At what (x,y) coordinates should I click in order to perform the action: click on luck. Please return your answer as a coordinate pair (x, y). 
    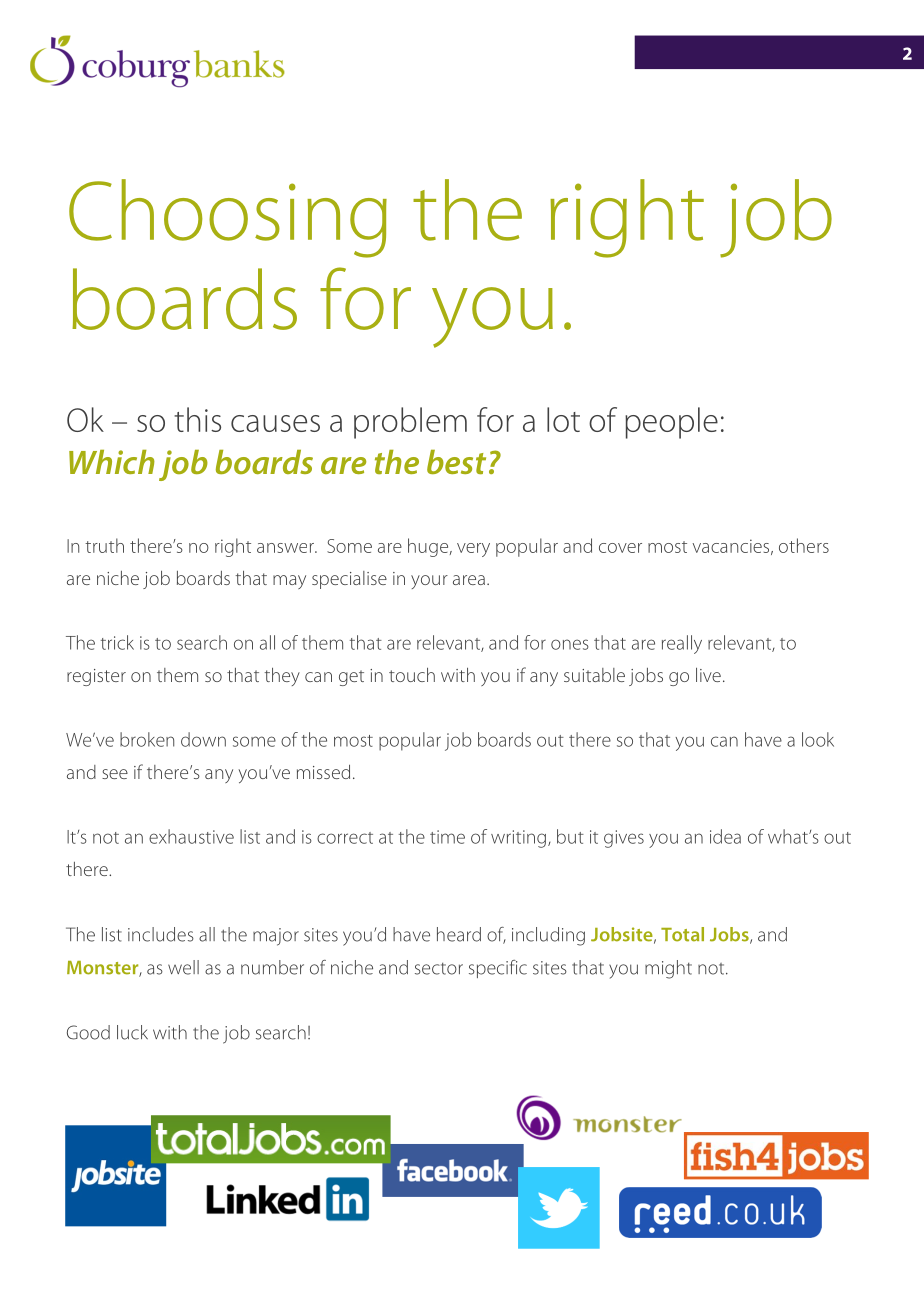
    Looking at the image, I should click on (132, 1032).
